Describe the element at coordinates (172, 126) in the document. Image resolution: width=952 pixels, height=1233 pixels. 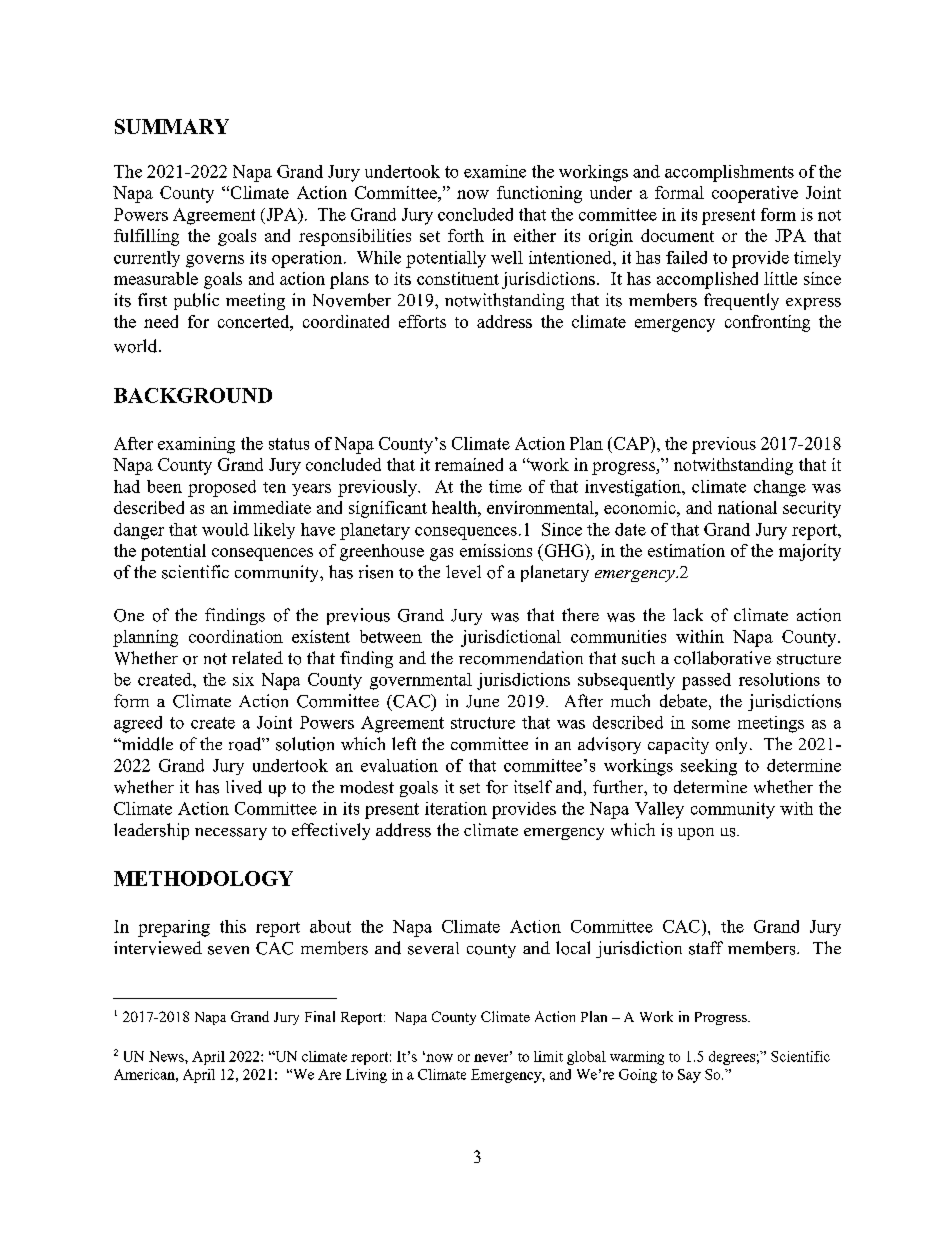
I see `SUMMARY` at that location.
